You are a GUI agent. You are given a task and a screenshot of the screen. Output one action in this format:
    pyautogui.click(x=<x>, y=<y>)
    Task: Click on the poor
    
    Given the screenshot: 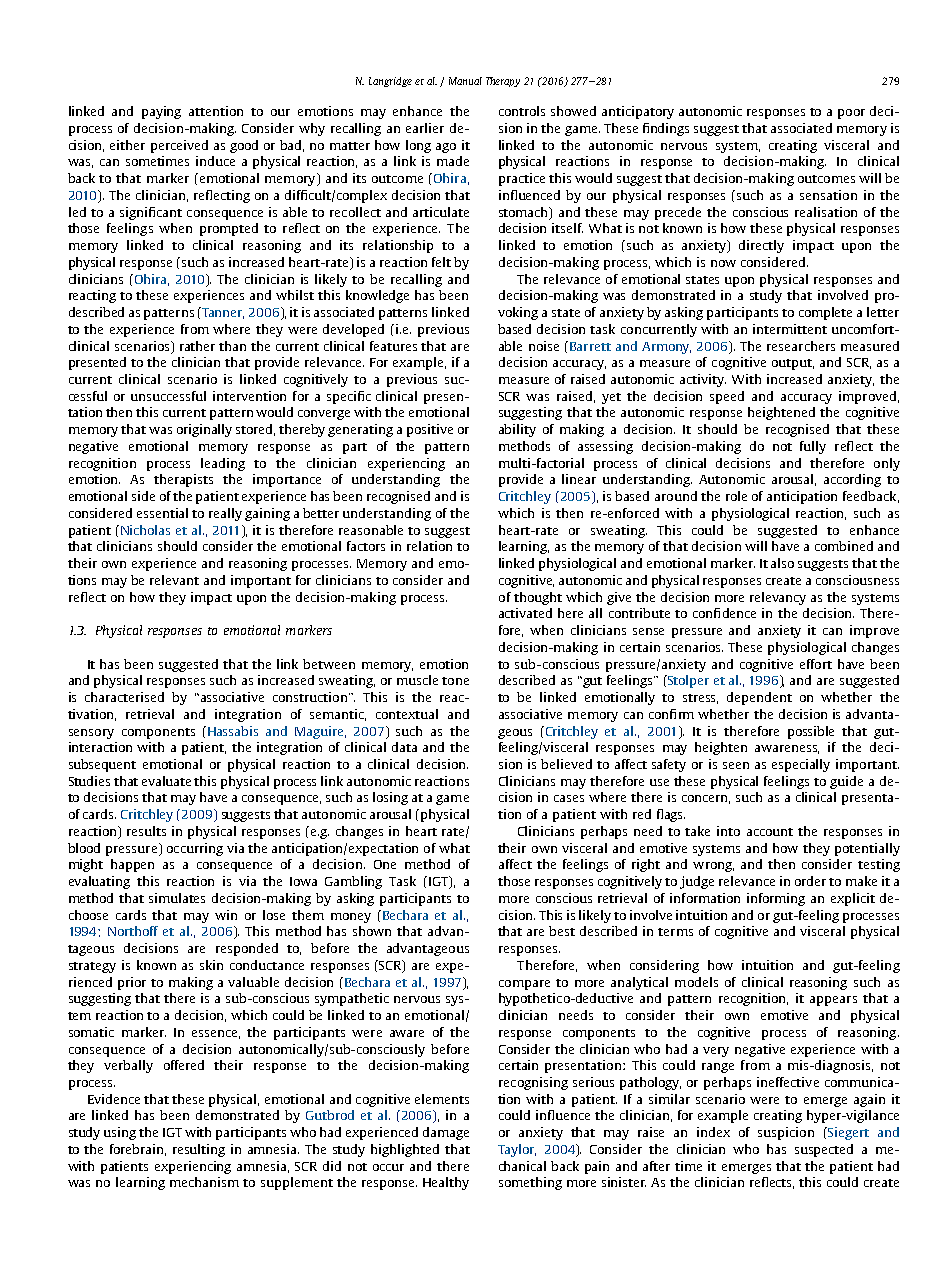 What is the action you would take?
    pyautogui.click(x=851, y=114)
